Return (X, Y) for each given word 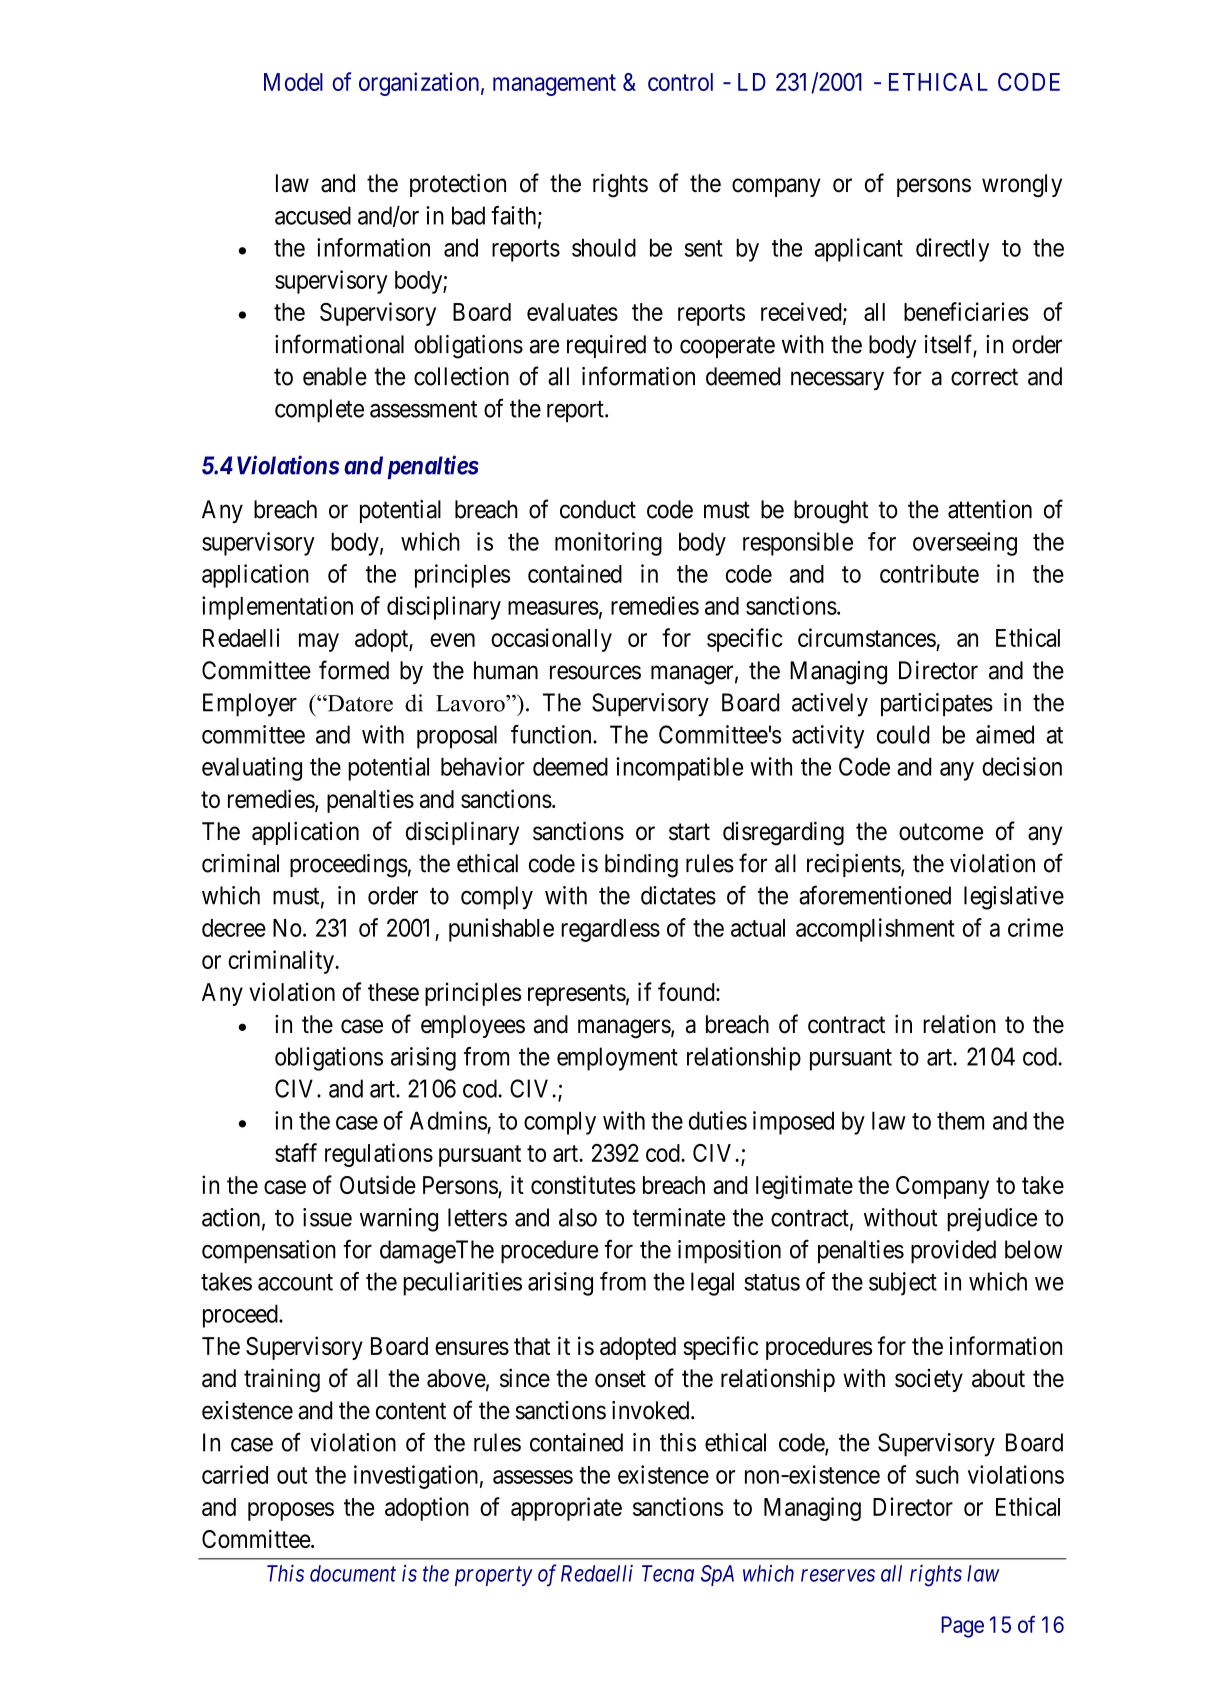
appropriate (566, 1509)
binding (641, 866)
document (353, 1573)
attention (990, 509)
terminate (679, 1217)
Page (962, 1627)
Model (293, 82)
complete (319, 411)
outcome (941, 832)
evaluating (252, 769)
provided (953, 1252)
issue (327, 1217)
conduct (598, 509)
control (680, 82)
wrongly (1022, 186)
